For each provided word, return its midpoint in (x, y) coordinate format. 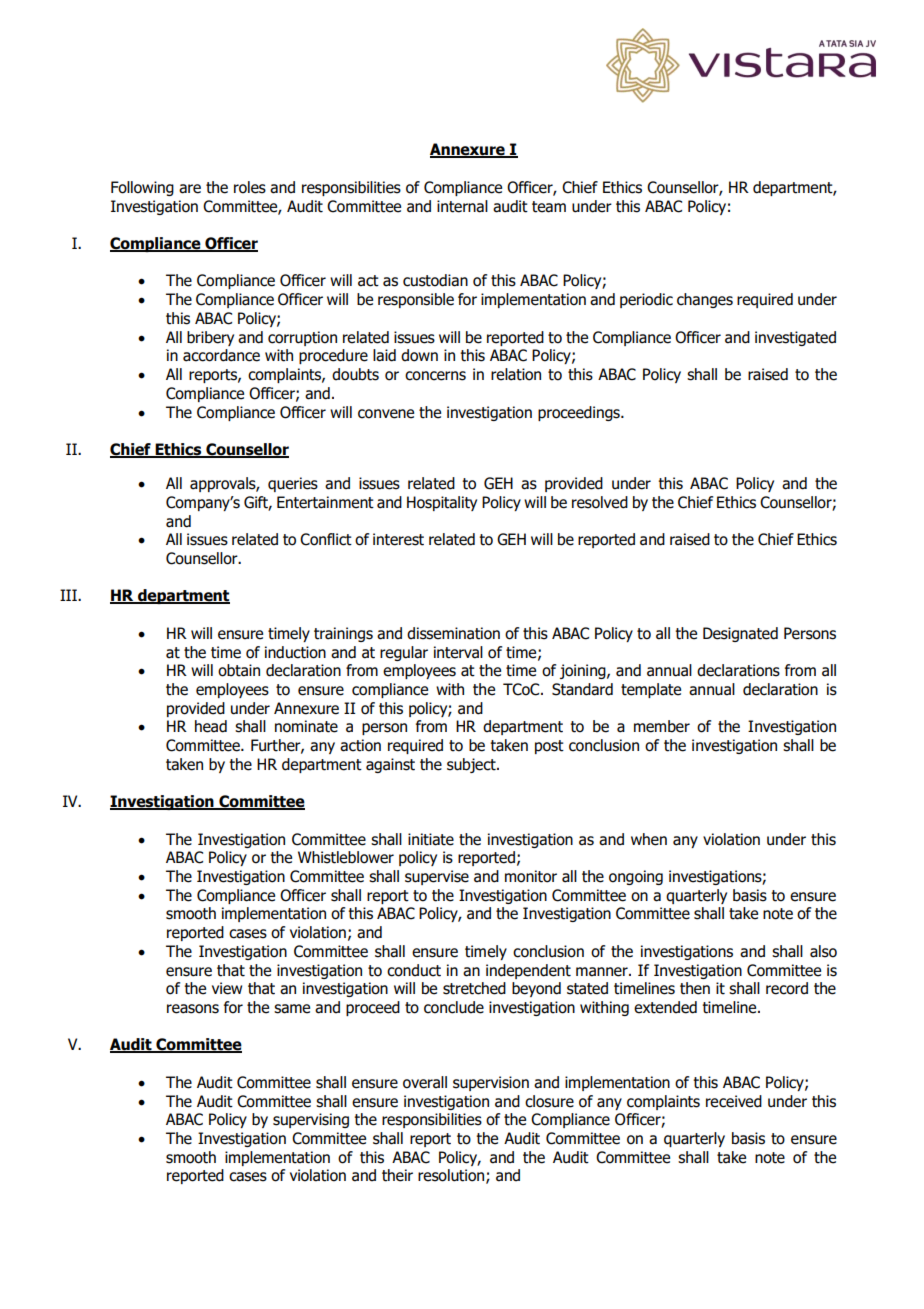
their (397, 1175)
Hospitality (442, 503)
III (69, 595)
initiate (431, 839)
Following (142, 188)
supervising (311, 1120)
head (211, 726)
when (649, 839)
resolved (600, 502)
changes (705, 300)
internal (462, 206)
